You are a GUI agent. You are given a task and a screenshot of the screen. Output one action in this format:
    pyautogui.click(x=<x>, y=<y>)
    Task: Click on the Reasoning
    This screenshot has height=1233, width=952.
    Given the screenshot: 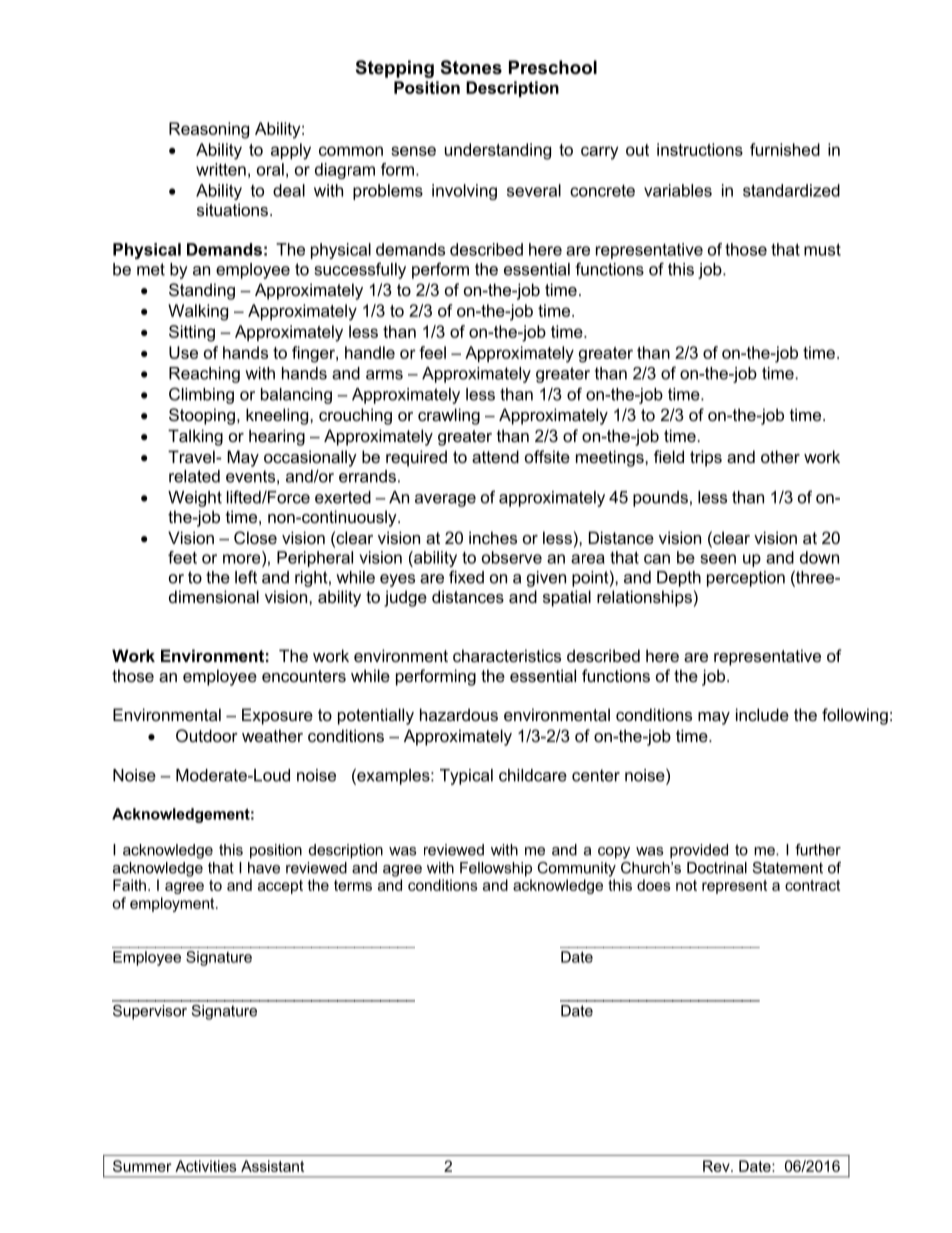 What is the action you would take?
    pyautogui.click(x=209, y=130)
